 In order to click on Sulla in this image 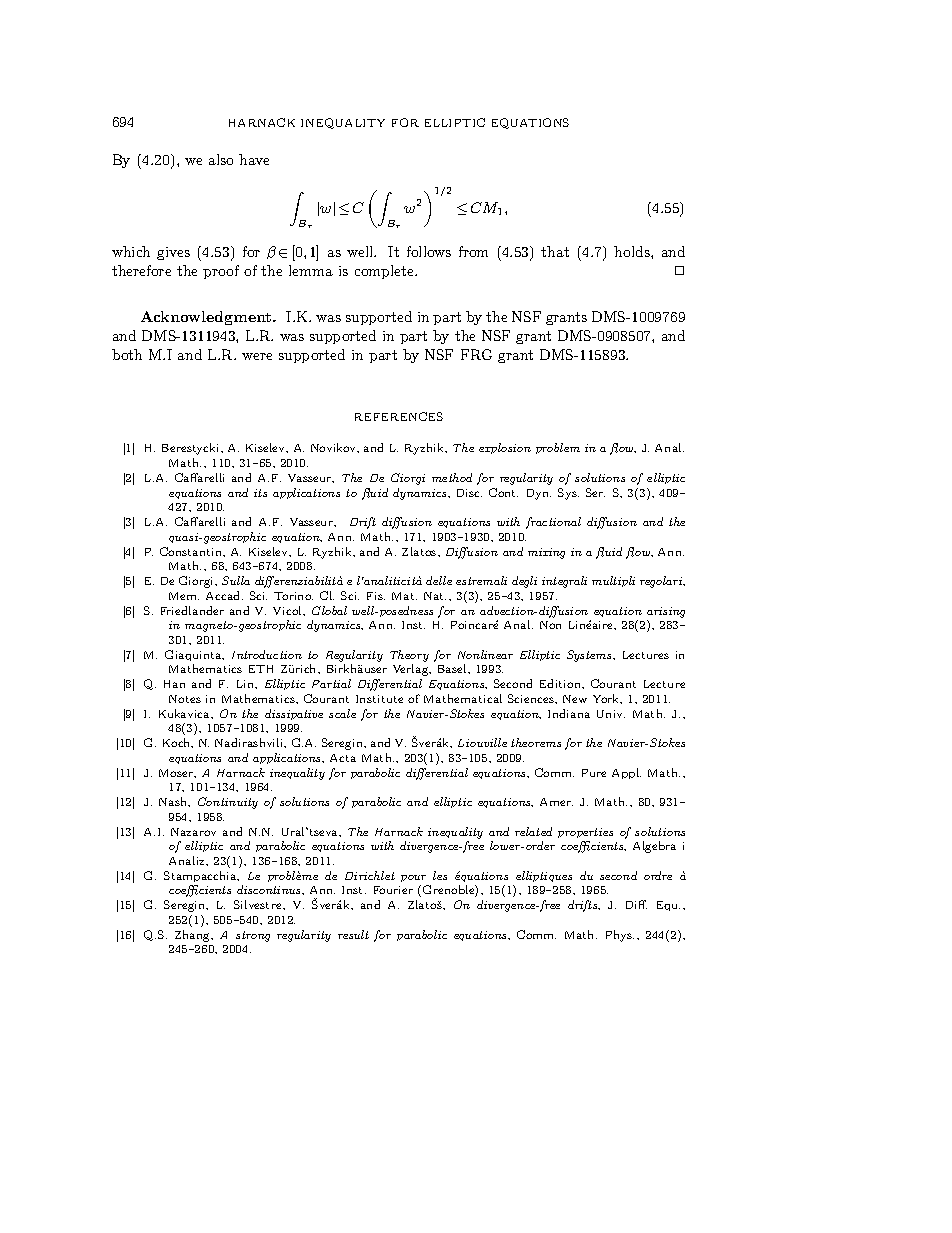, I will do `click(236, 580)`.
